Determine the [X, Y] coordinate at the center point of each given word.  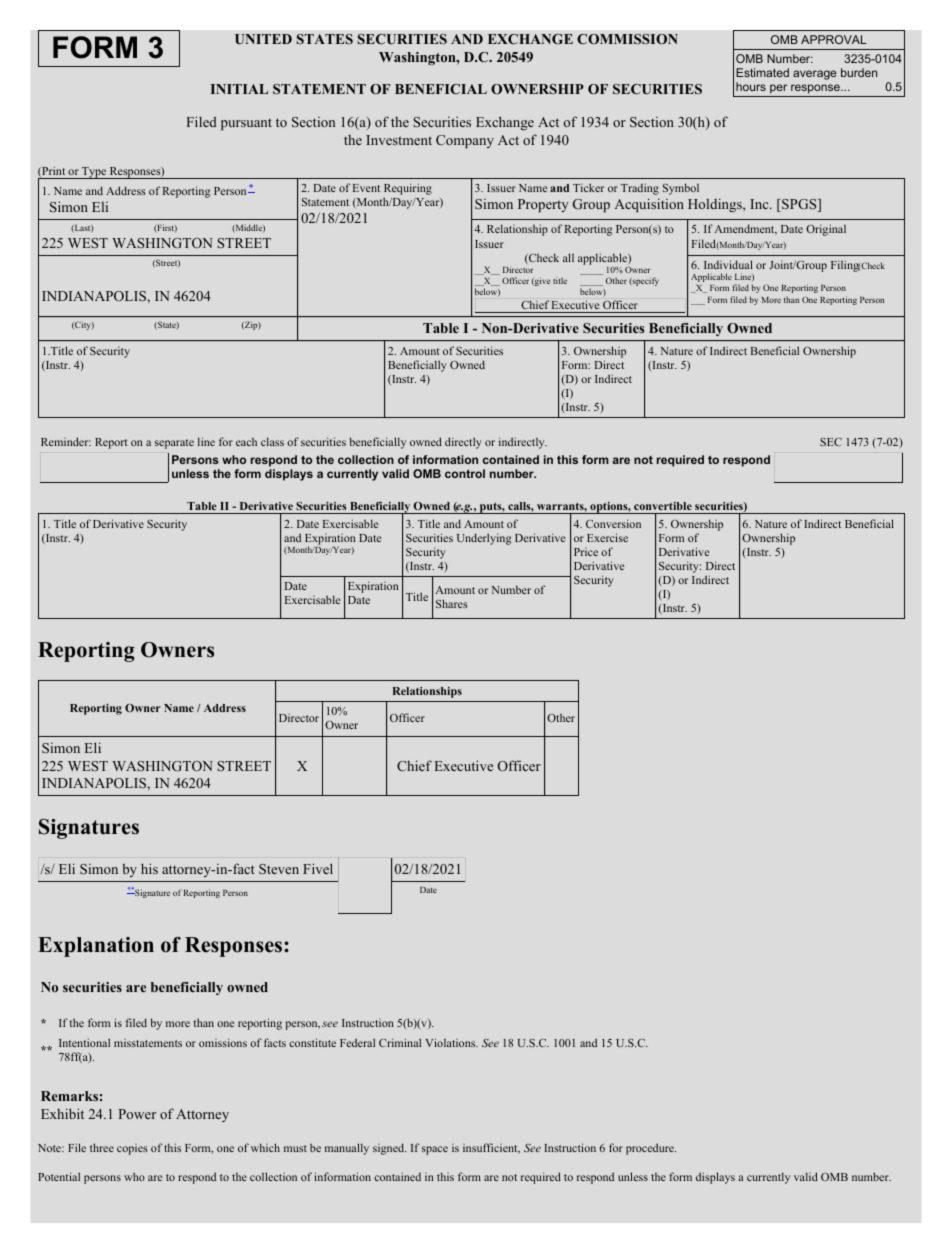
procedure [651, 1149]
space [435, 1150]
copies [132, 1149]
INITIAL [239, 89]
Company [465, 141]
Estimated [762, 72]
